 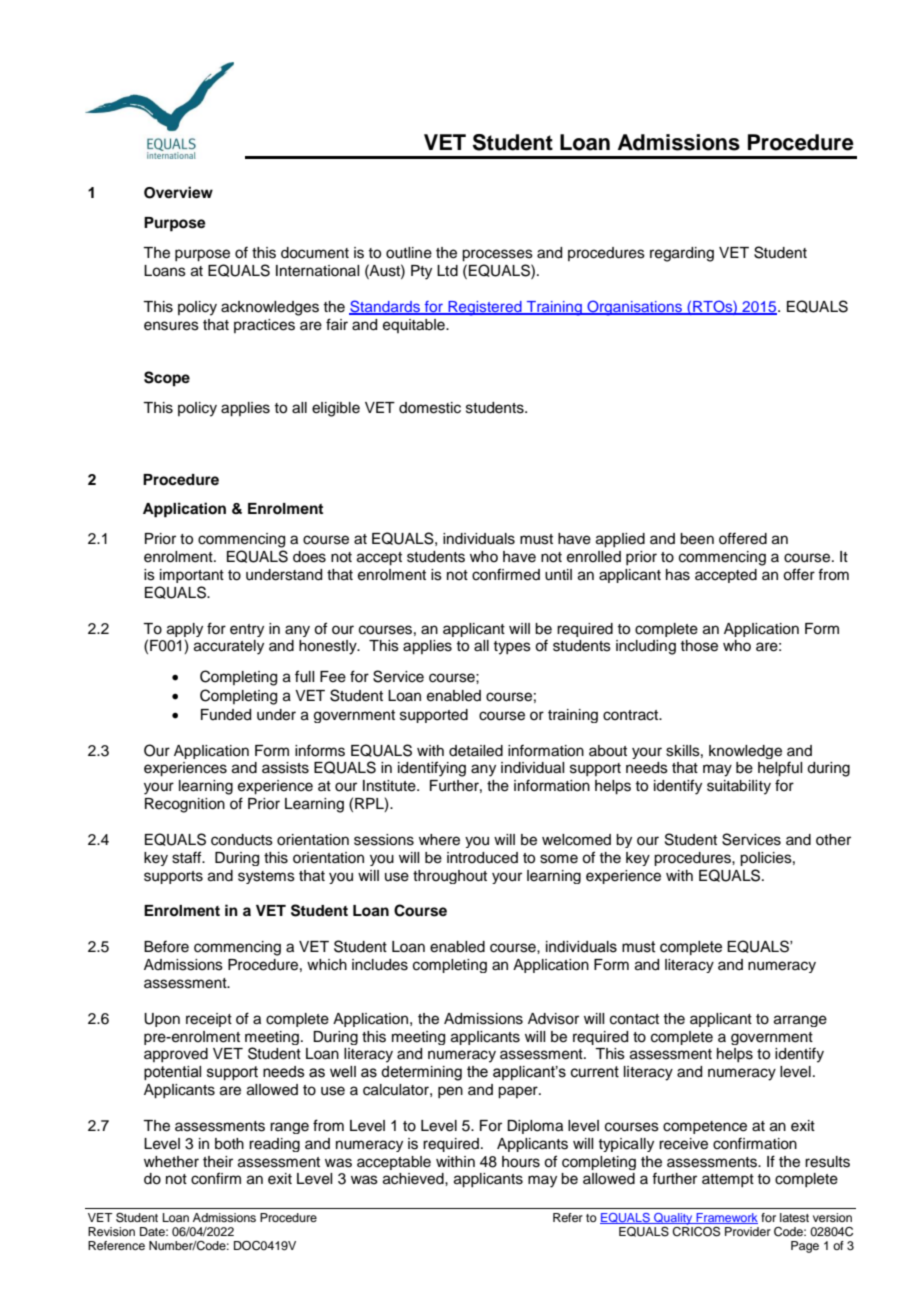 What do you see at coordinates (414, 1179) in the screenshot?
I see `achieved` at bounding box center [414, 1179].
